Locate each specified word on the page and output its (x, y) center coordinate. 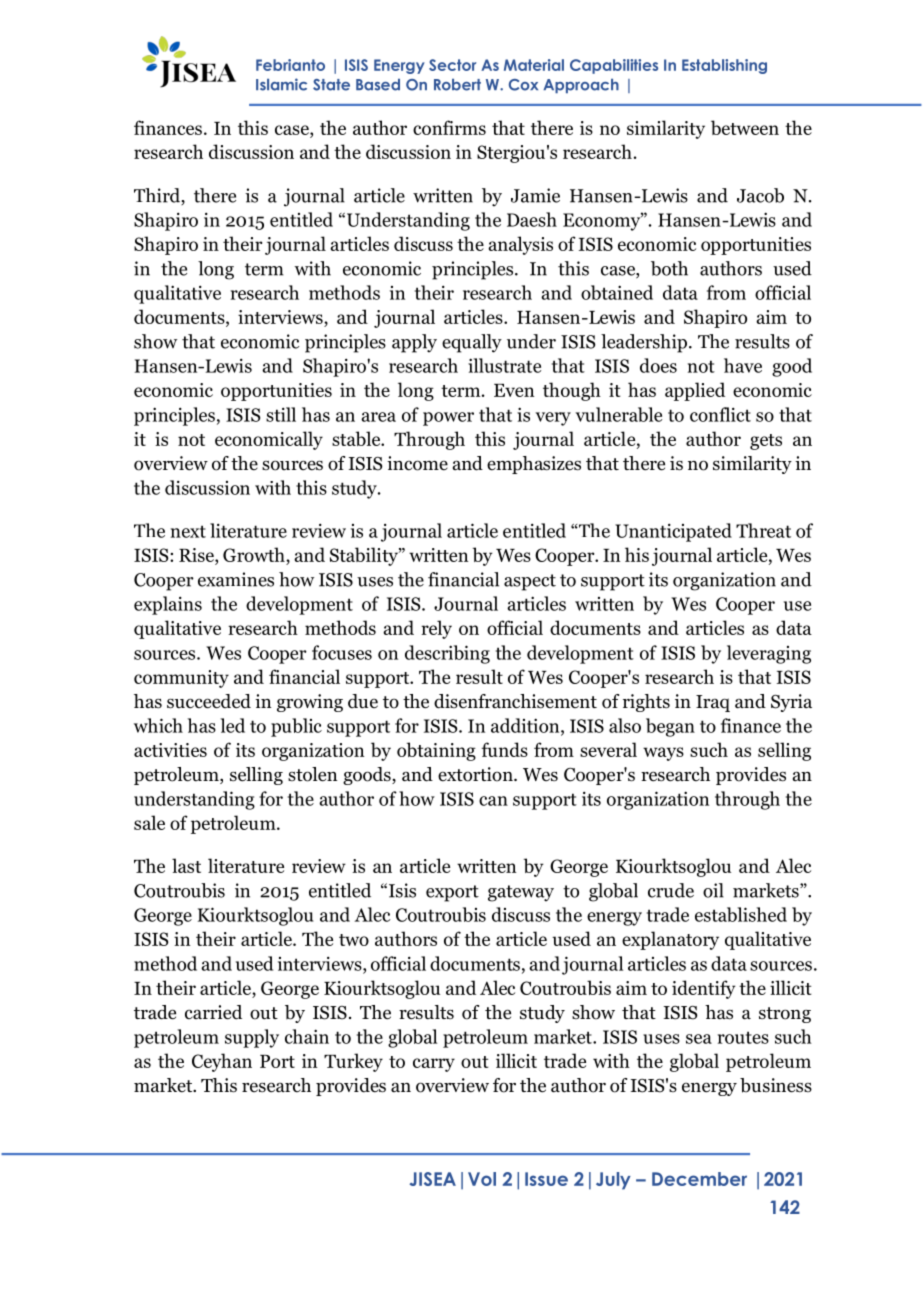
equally (472, 343)
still (281, 414)
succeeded (209, 701)
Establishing (724, 66)
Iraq (713, 703)
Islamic (281, 84)
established (741, 914)
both (669, 268)
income (417, 463)
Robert (457, 85)
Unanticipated (673, 532)
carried (213, 1012)
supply (252, 1038)
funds (504, 749)
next (188, 531)
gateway (521, 893)
